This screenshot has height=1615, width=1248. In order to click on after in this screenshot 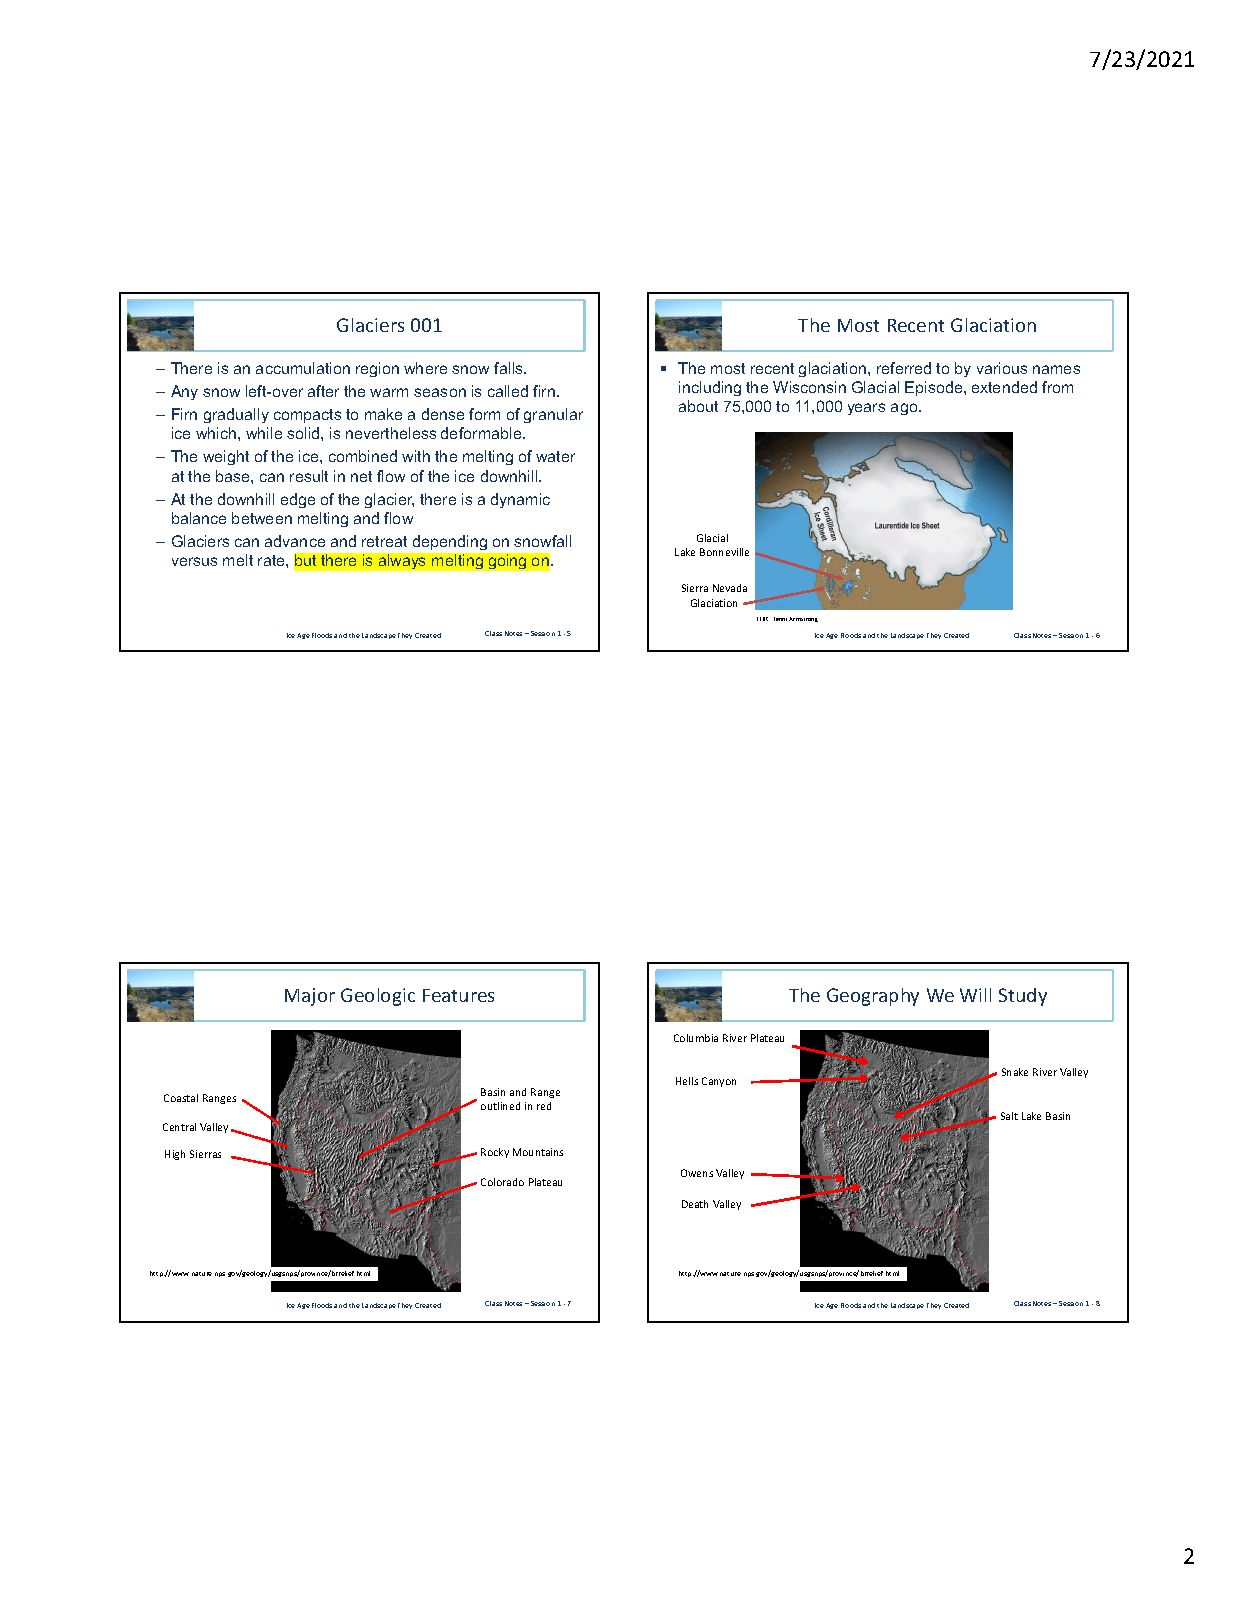, I will do `click(323, 391)`.
